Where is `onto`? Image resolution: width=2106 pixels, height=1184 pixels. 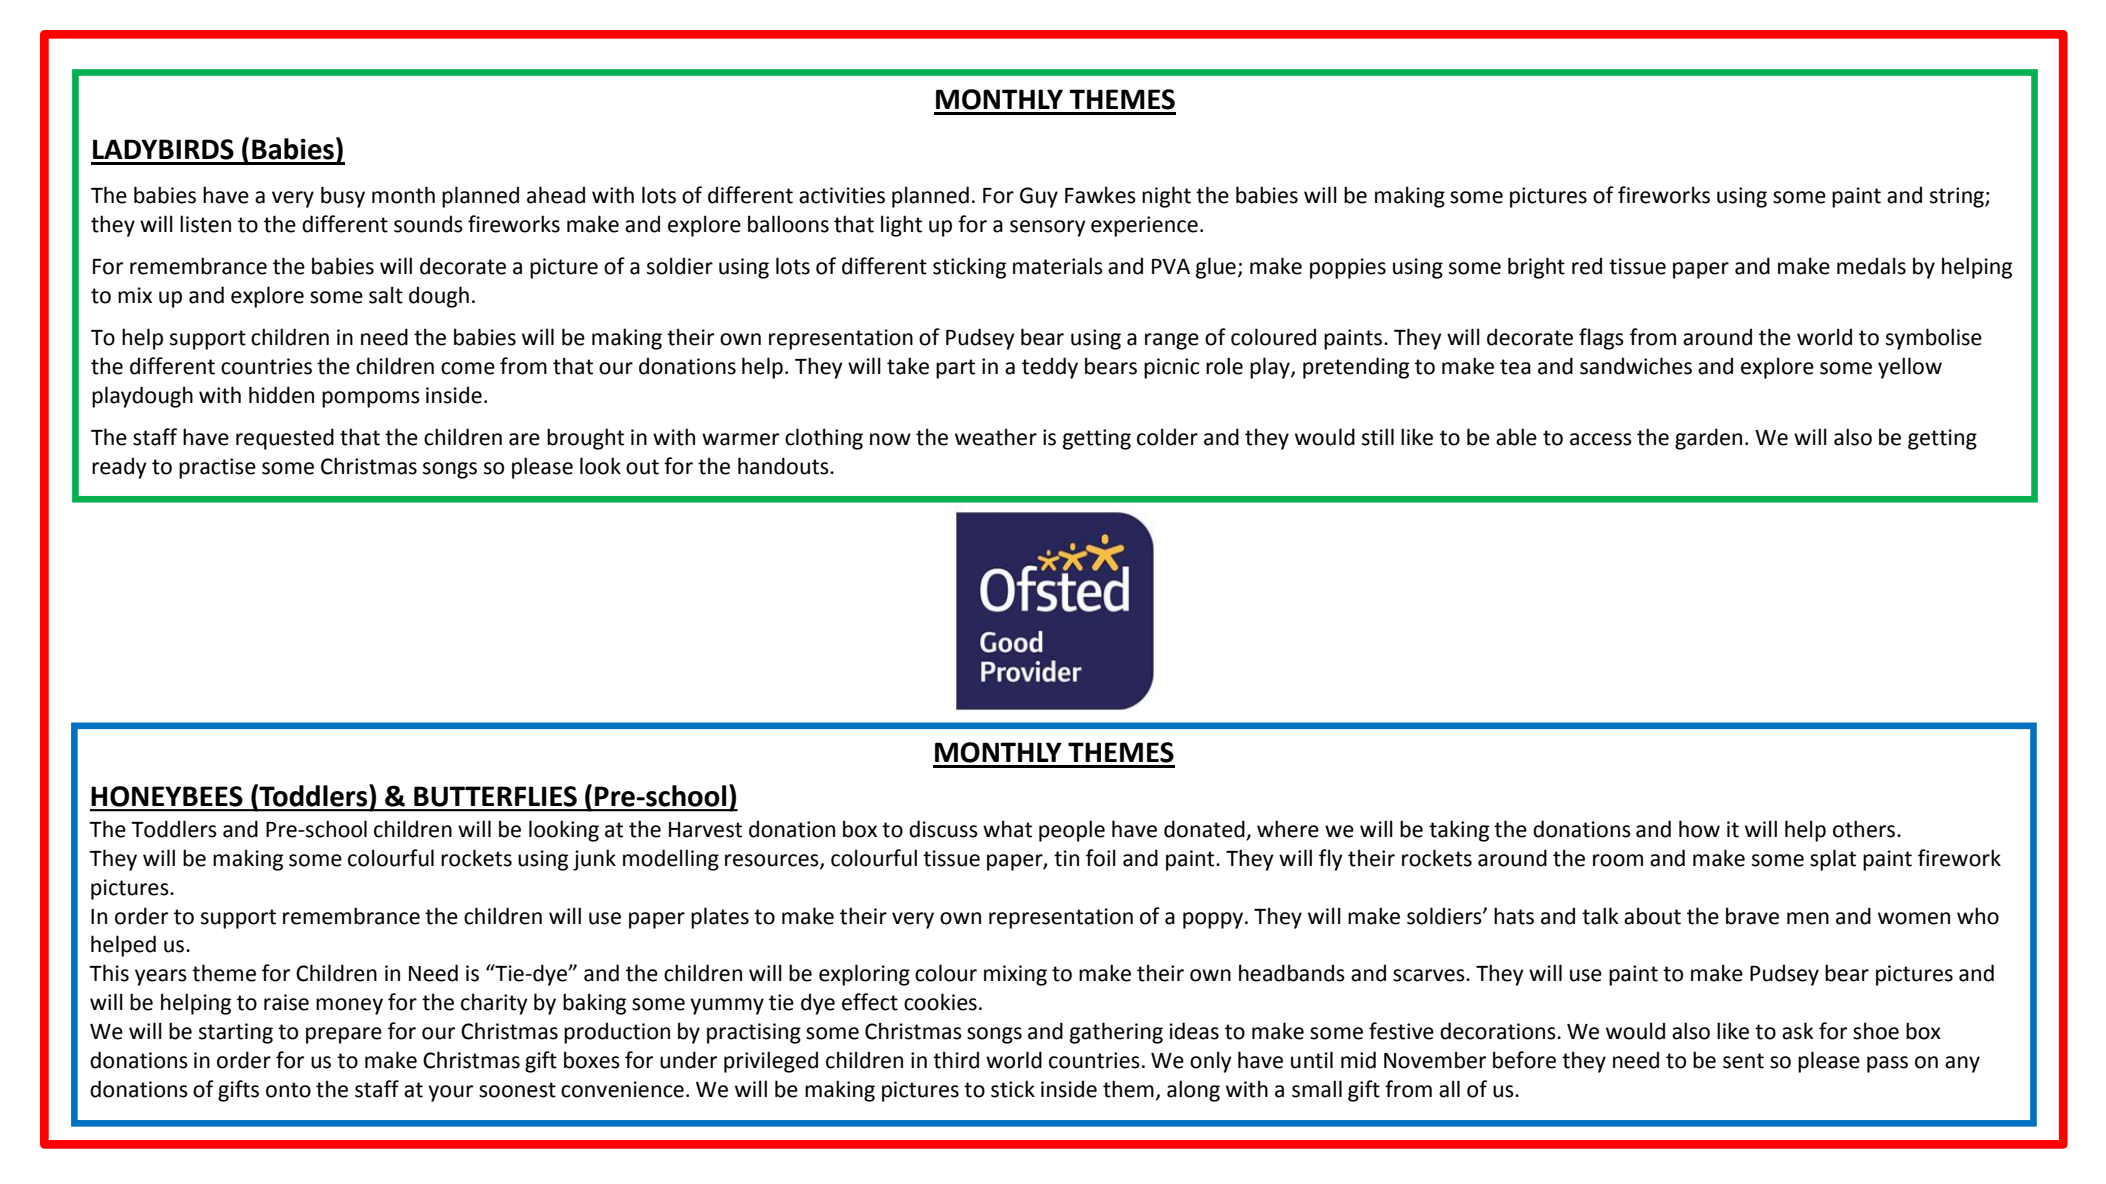
onto is located at coordinates (288, 1090).
